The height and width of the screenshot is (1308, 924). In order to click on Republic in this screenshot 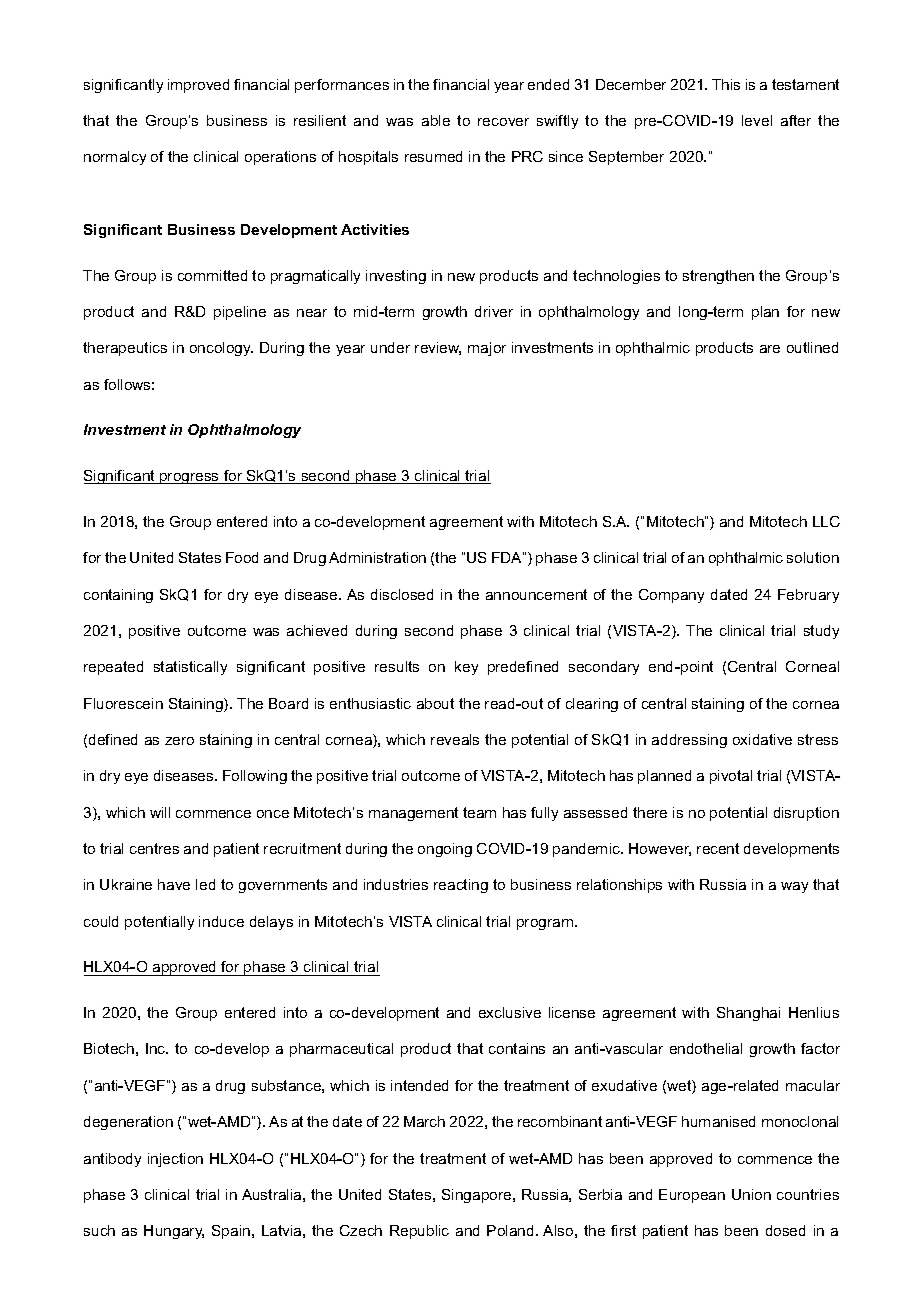, I will do `click(419, 1232)`.
